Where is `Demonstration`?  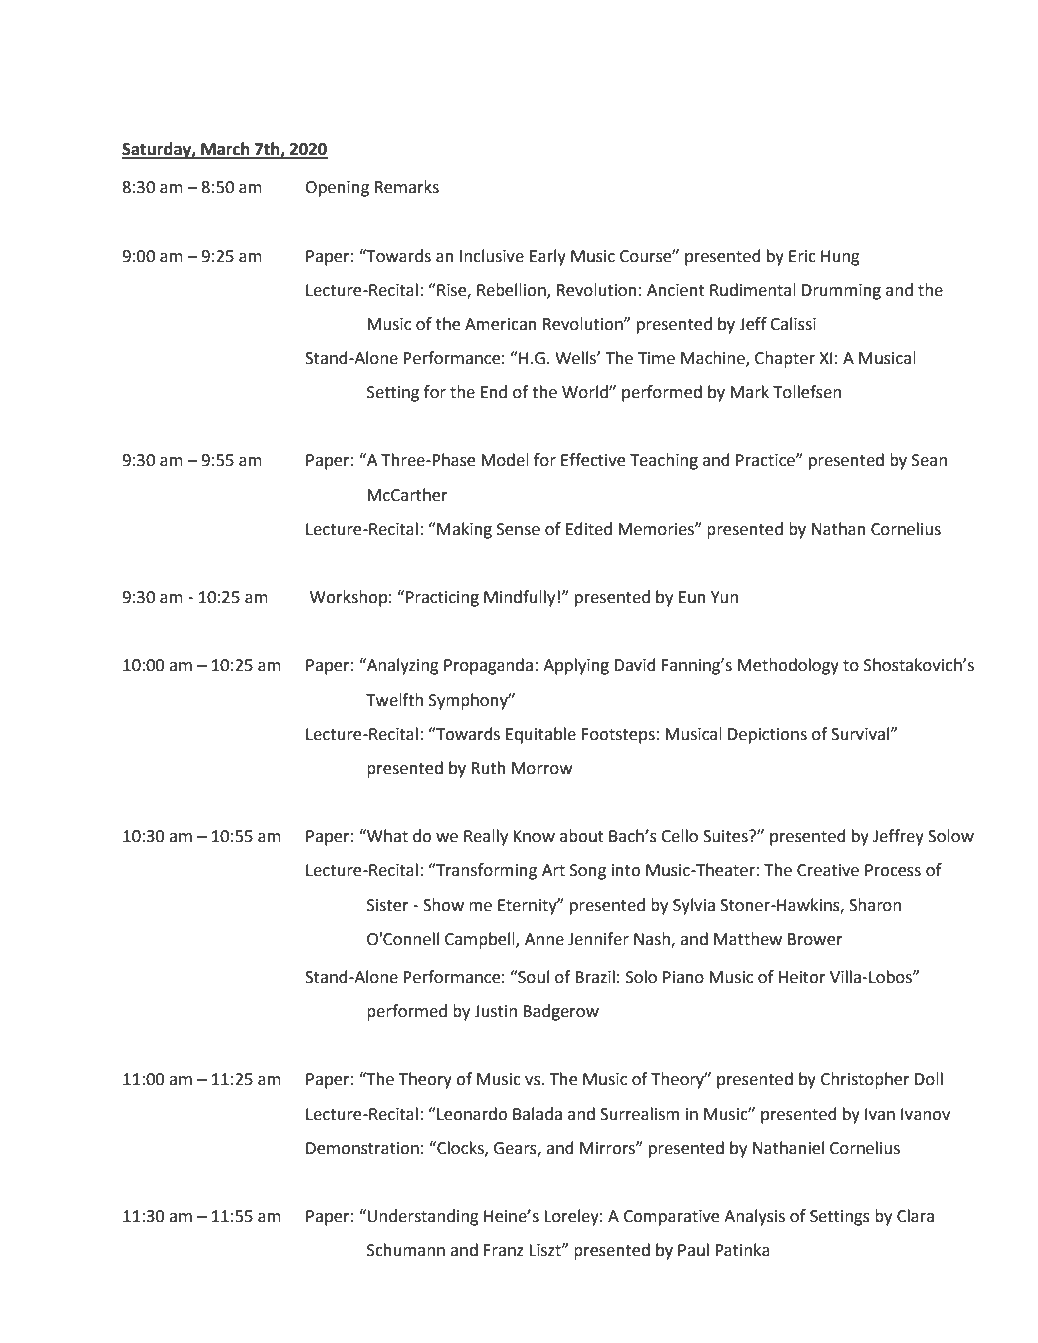
Demonstration is located at coordinates (362, 1148).
